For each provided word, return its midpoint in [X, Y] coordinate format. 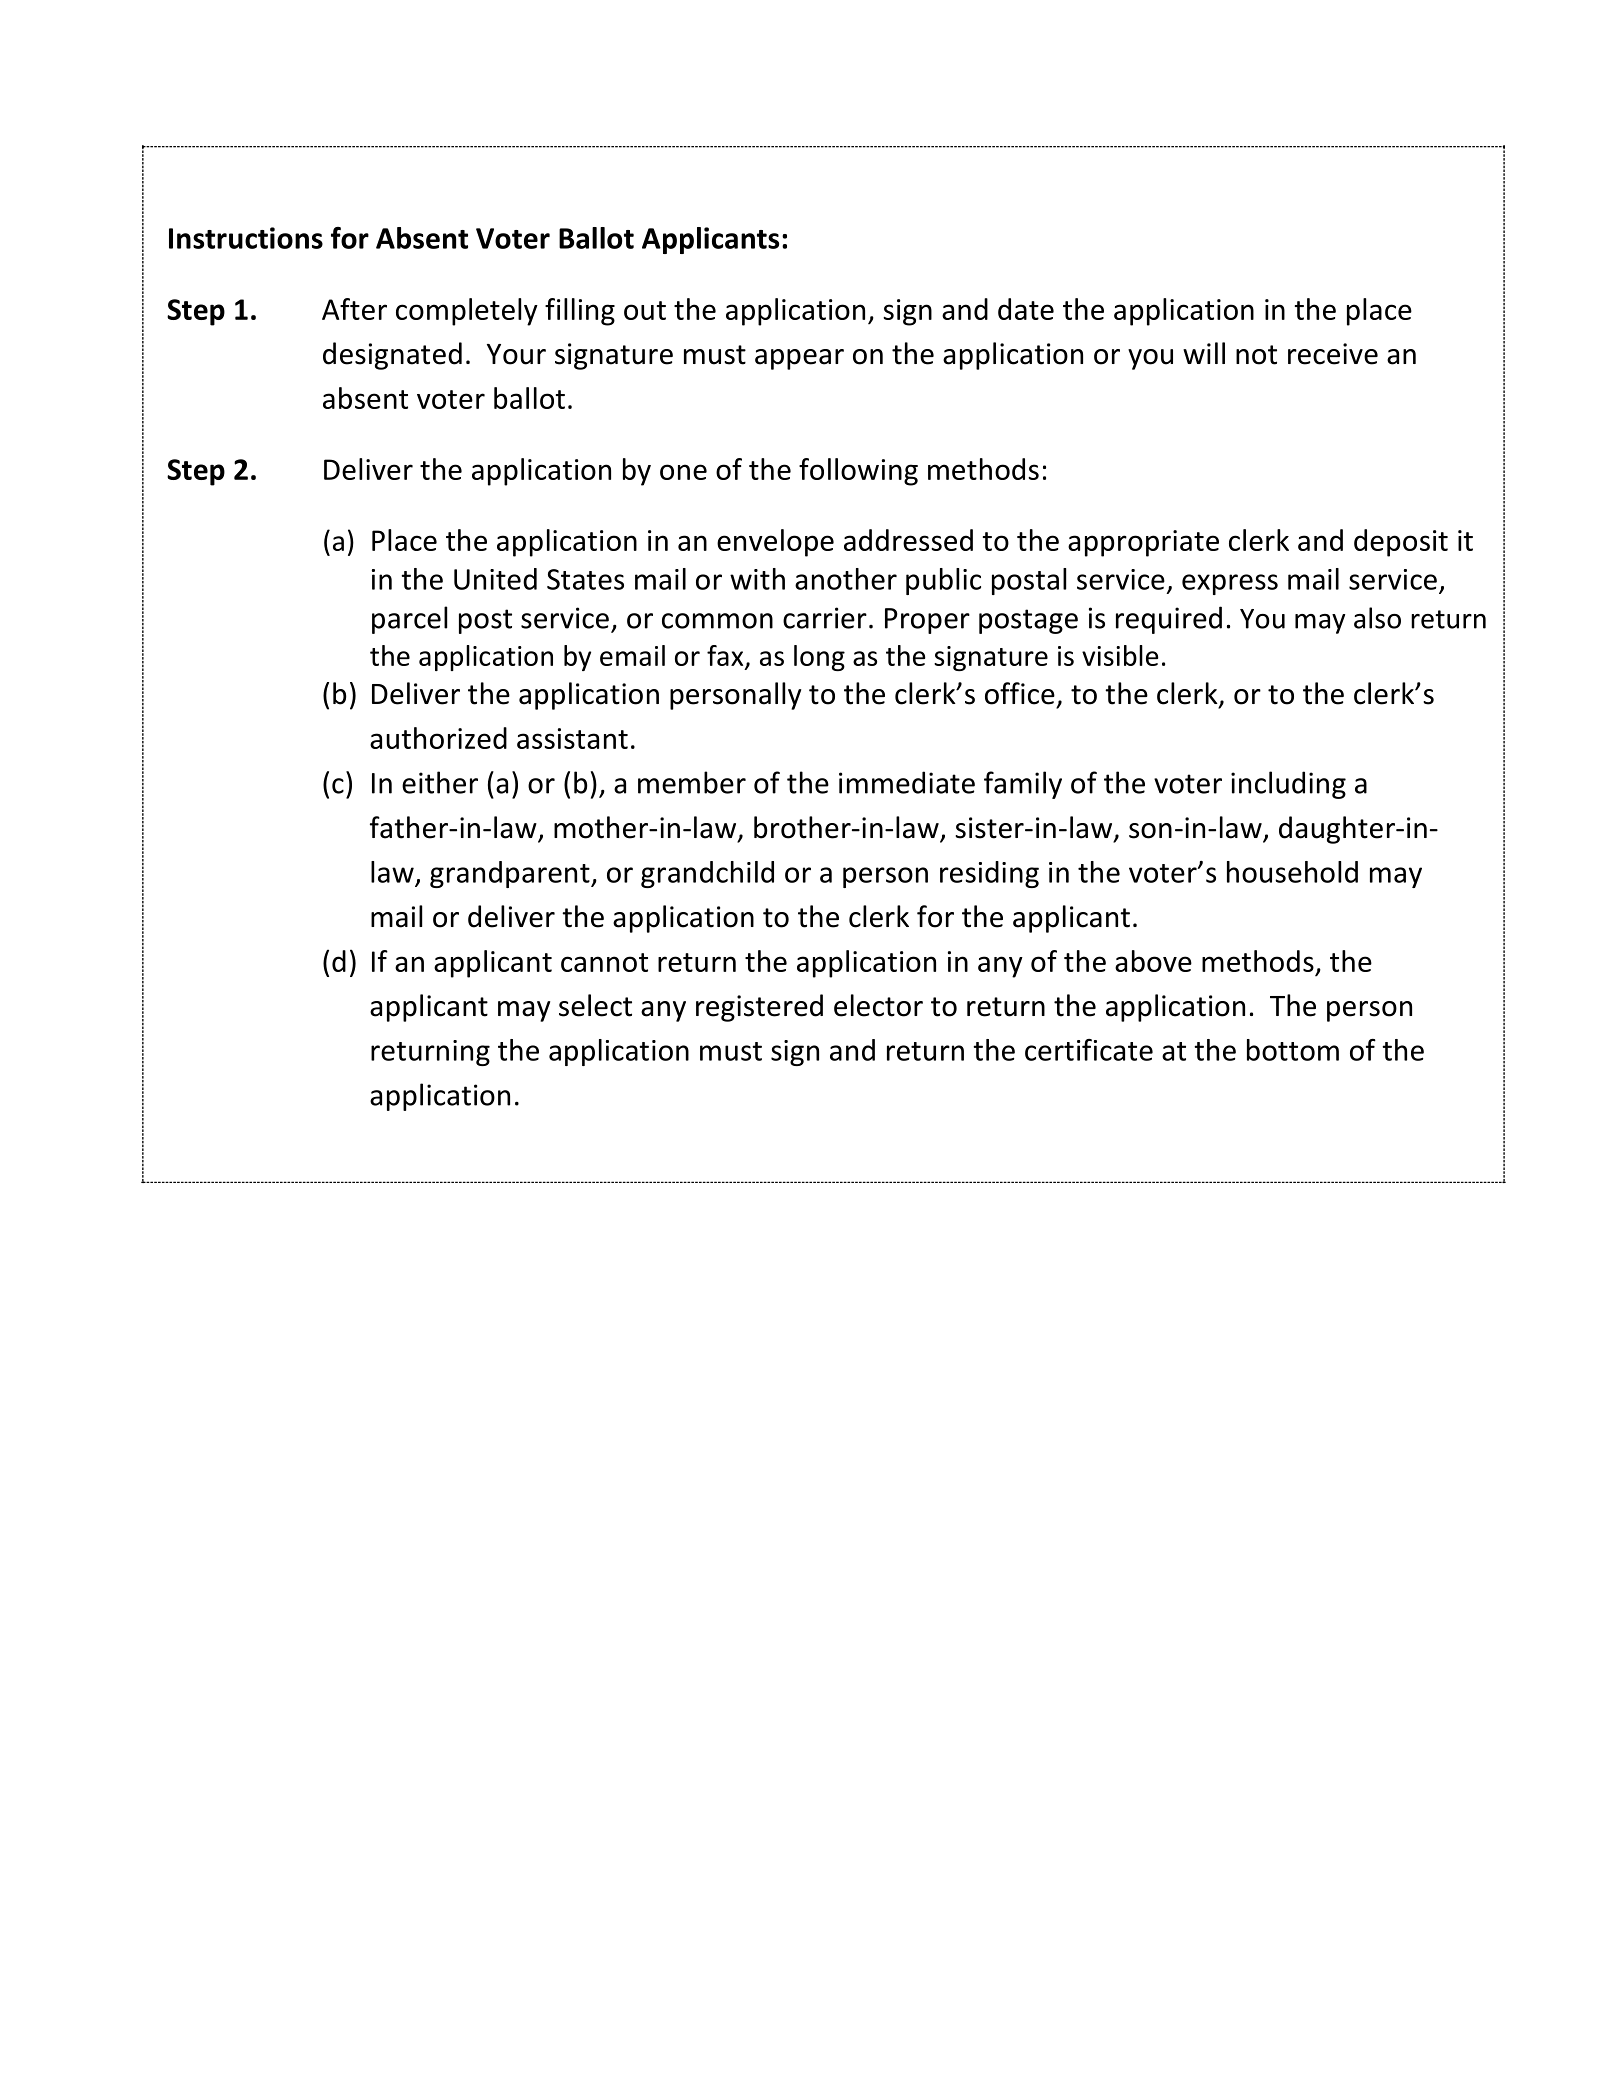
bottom [1293, 1050]
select [595, 1005]
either [440, 782]
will [1204, 353]
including [1288, 785]
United [495, 579]
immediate [907, 782]
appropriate [1143, 543]
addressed [908, 540]
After [354, 309]
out [645, 310]
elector [878, 1005]
